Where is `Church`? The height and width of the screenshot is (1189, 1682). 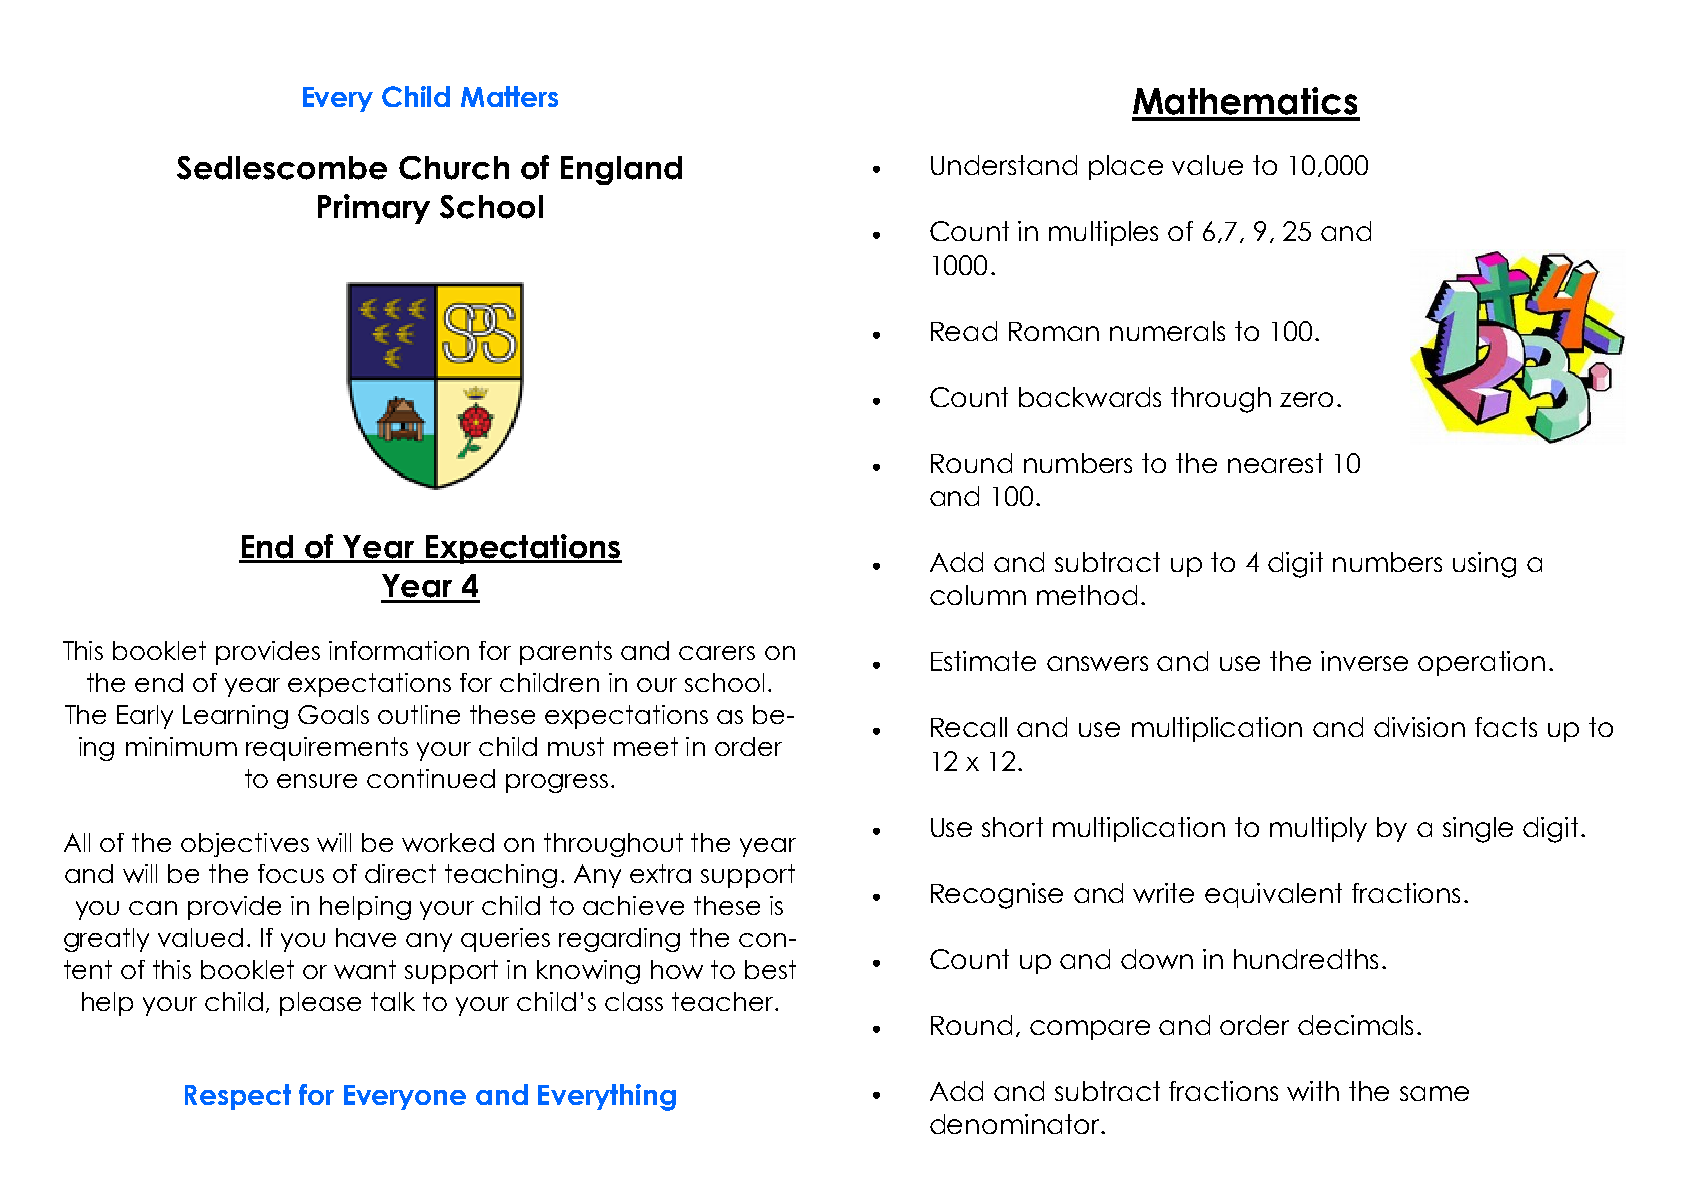
Church is located at coordinates (454, 168).
